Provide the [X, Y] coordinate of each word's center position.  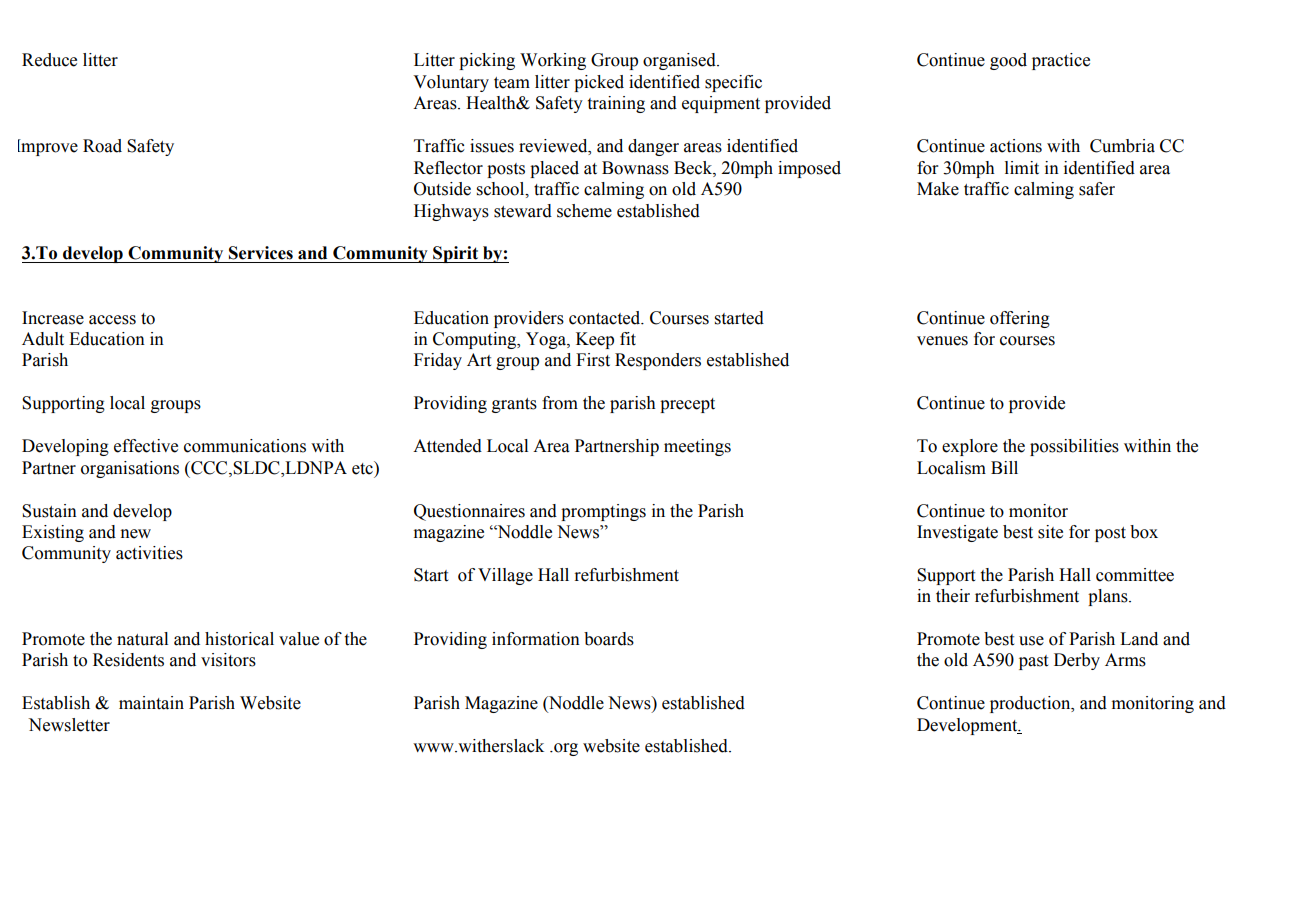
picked [599, 83]
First [593, 360]
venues [942, 341]
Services [261, 253]
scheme [584, 211]
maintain [151, 703]
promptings [603, 512]
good [1008, 61]
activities [149, 553]
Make [938, 189]
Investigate [957, 533]
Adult [43, 339]
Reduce [49, 60]
